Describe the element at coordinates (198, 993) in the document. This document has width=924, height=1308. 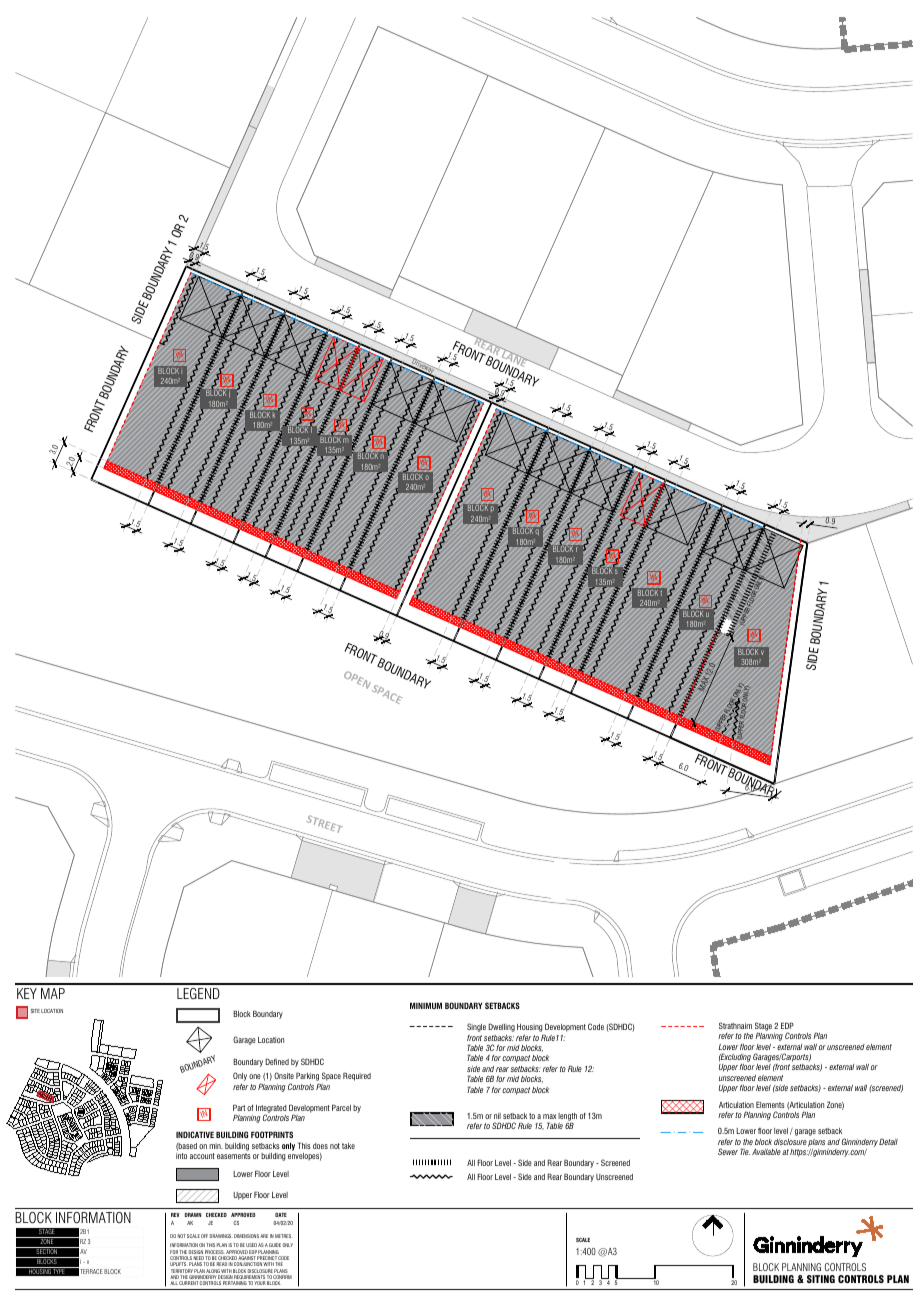
I see `LEGEND` at that location.
